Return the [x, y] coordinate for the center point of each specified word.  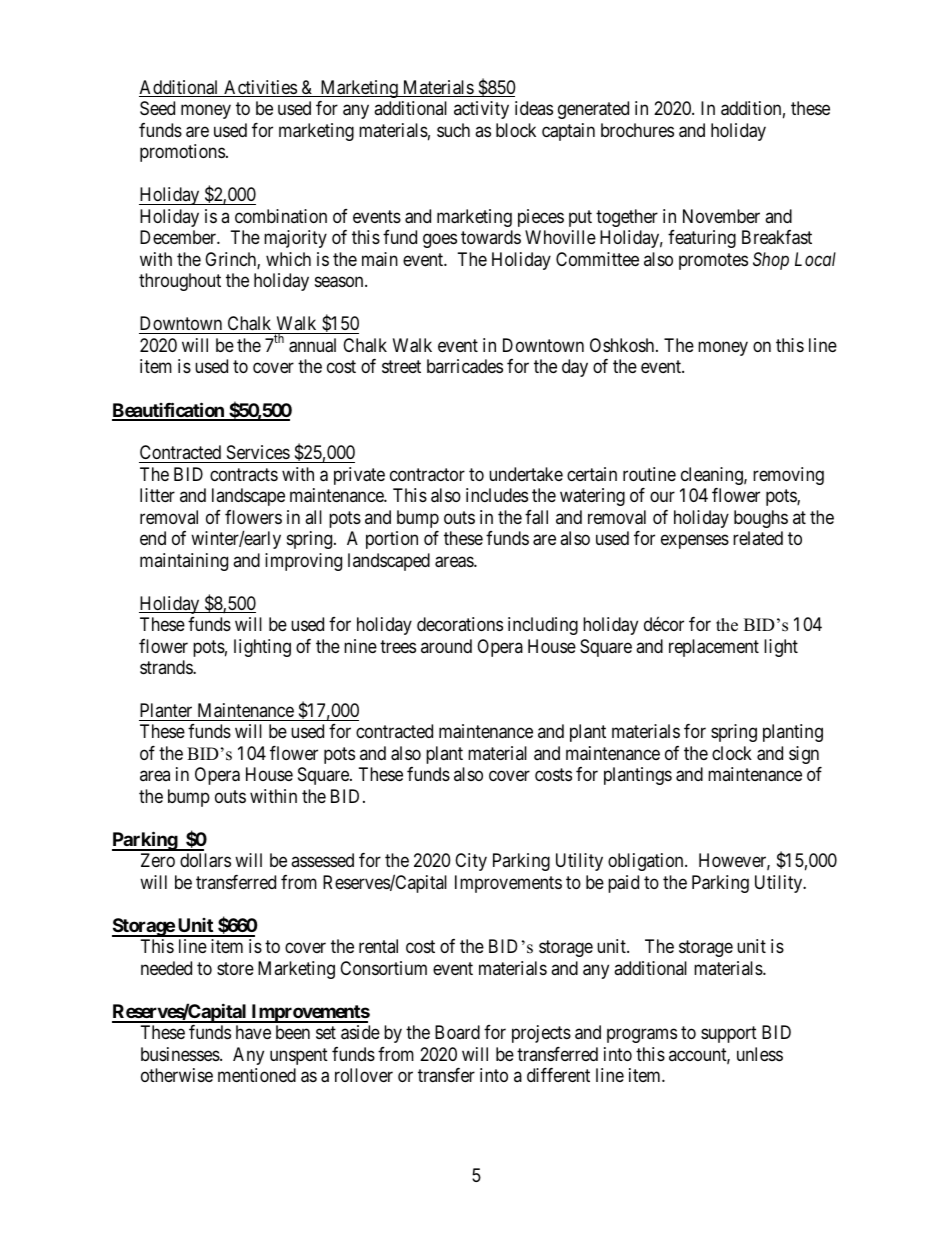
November [721, 216]
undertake [526, 474]
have [253, 1032]
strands [167, 667]
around [446, 646]
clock [732, 753]
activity [481, 110]
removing [788, 476]
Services [258, 452]
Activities [260, 88]
